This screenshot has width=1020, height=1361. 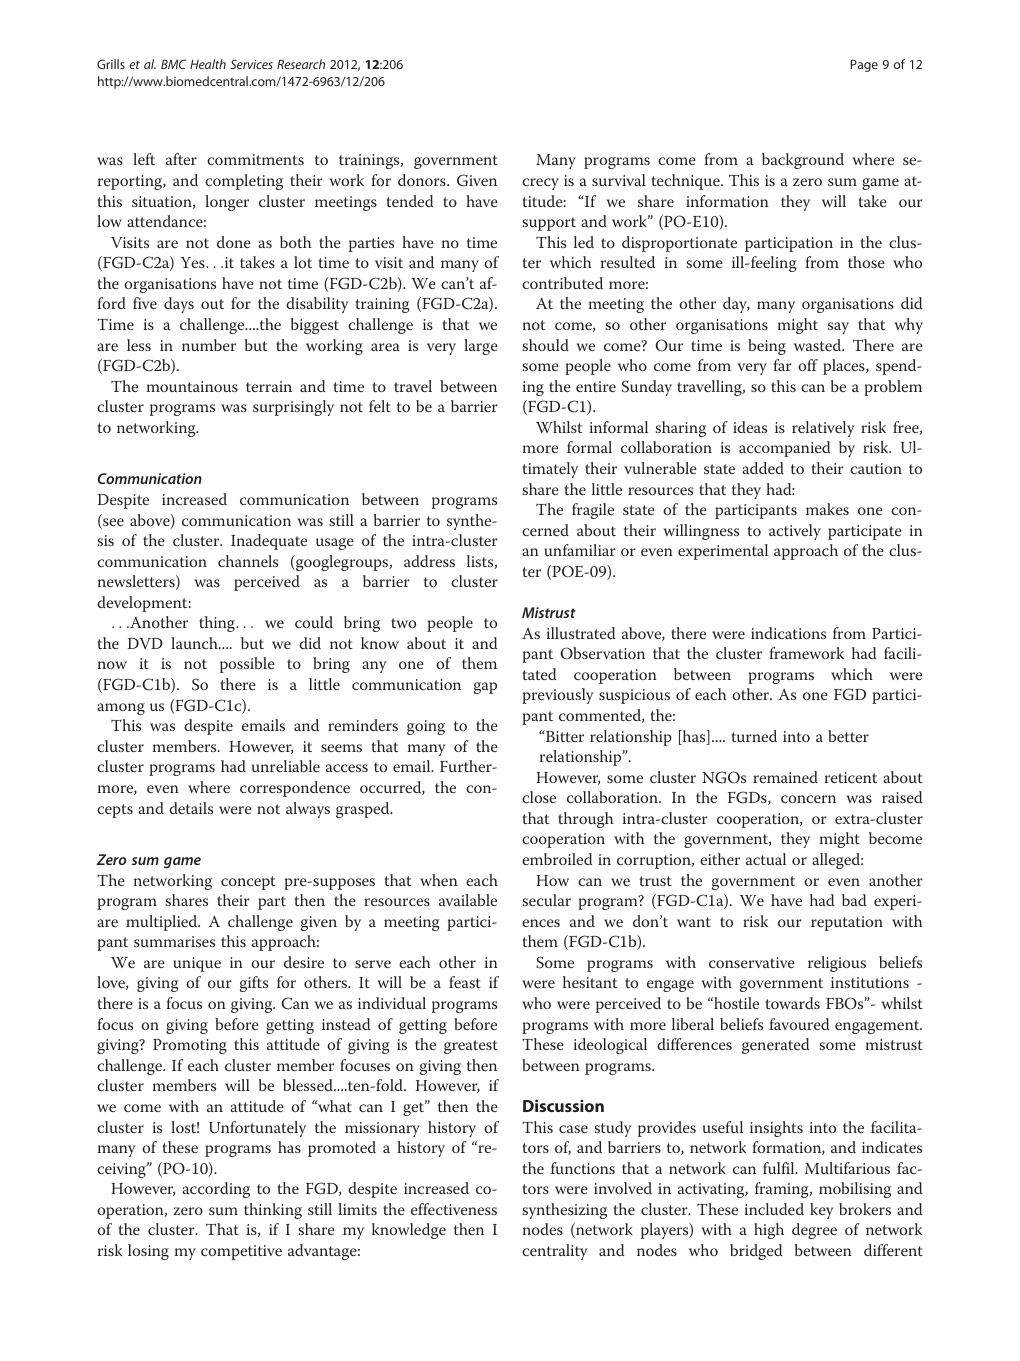 I want to click on according, so click(x=216, y=1190).
